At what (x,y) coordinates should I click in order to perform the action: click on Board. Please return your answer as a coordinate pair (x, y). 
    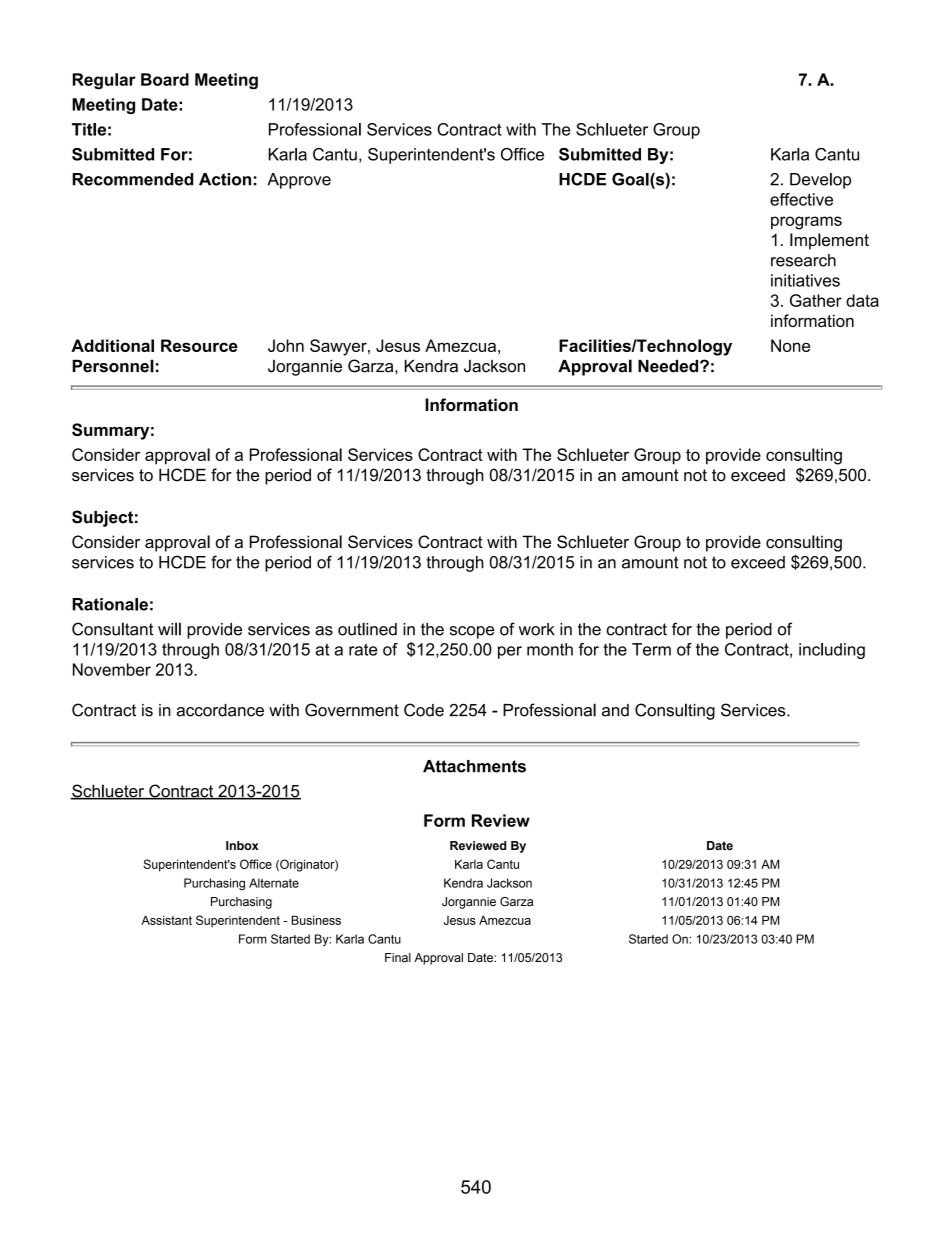
    Looking at the image, I should click on (165, 79).
